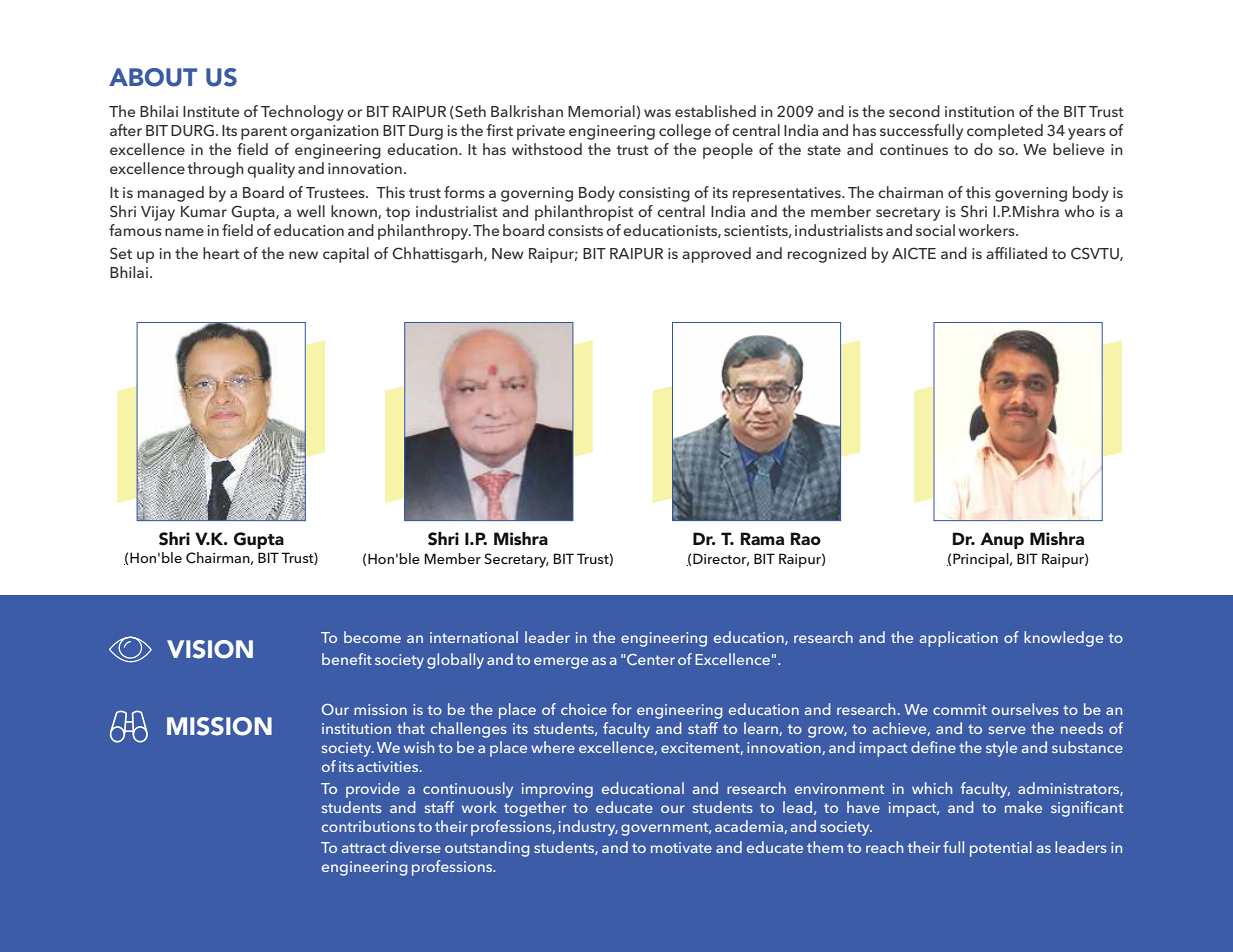 The image size is (1233, 952). Describe the element at coordinates (372, 637) in the document. I see `become` at that location.
